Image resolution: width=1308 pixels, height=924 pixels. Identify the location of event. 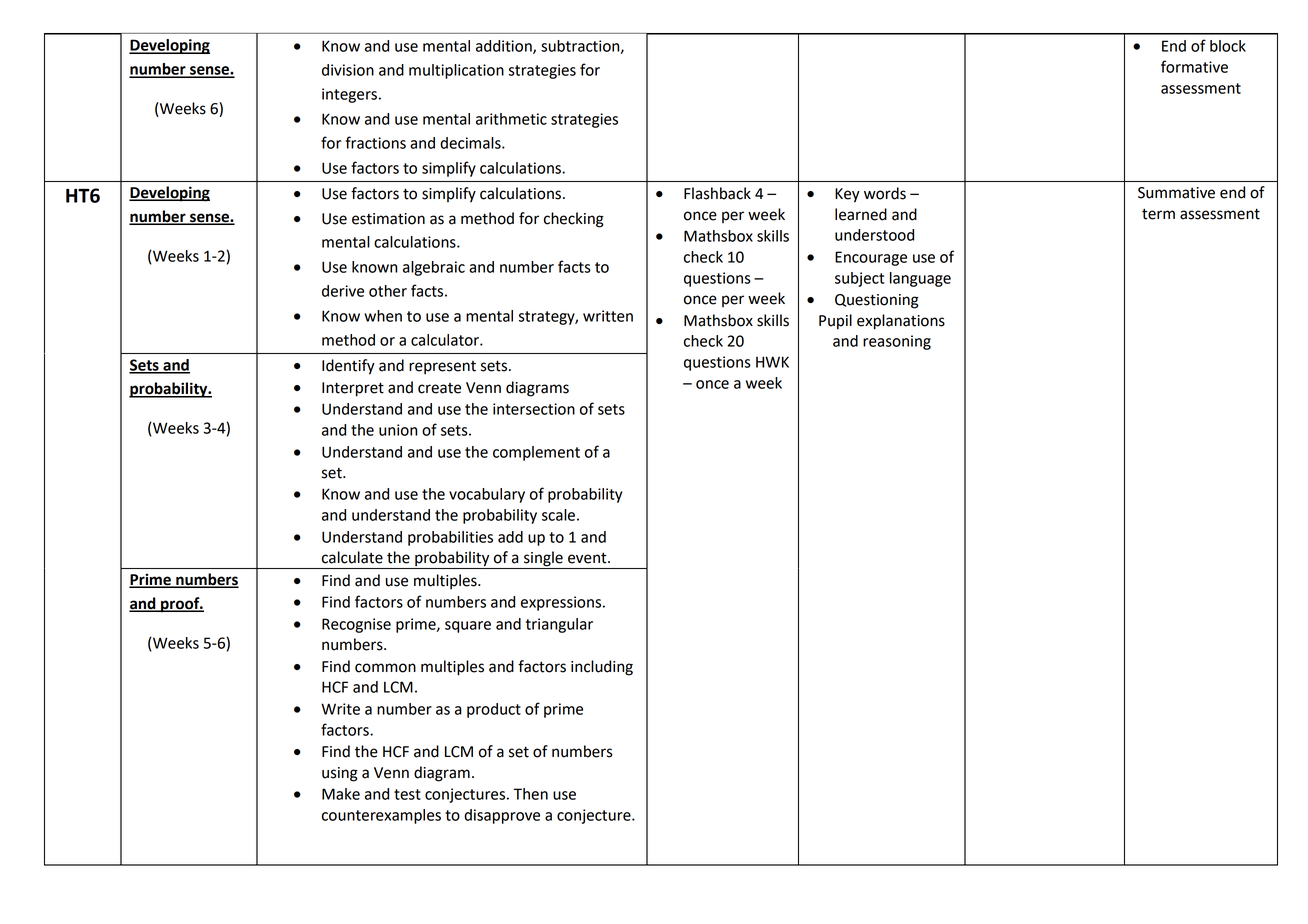
(588, 558).
